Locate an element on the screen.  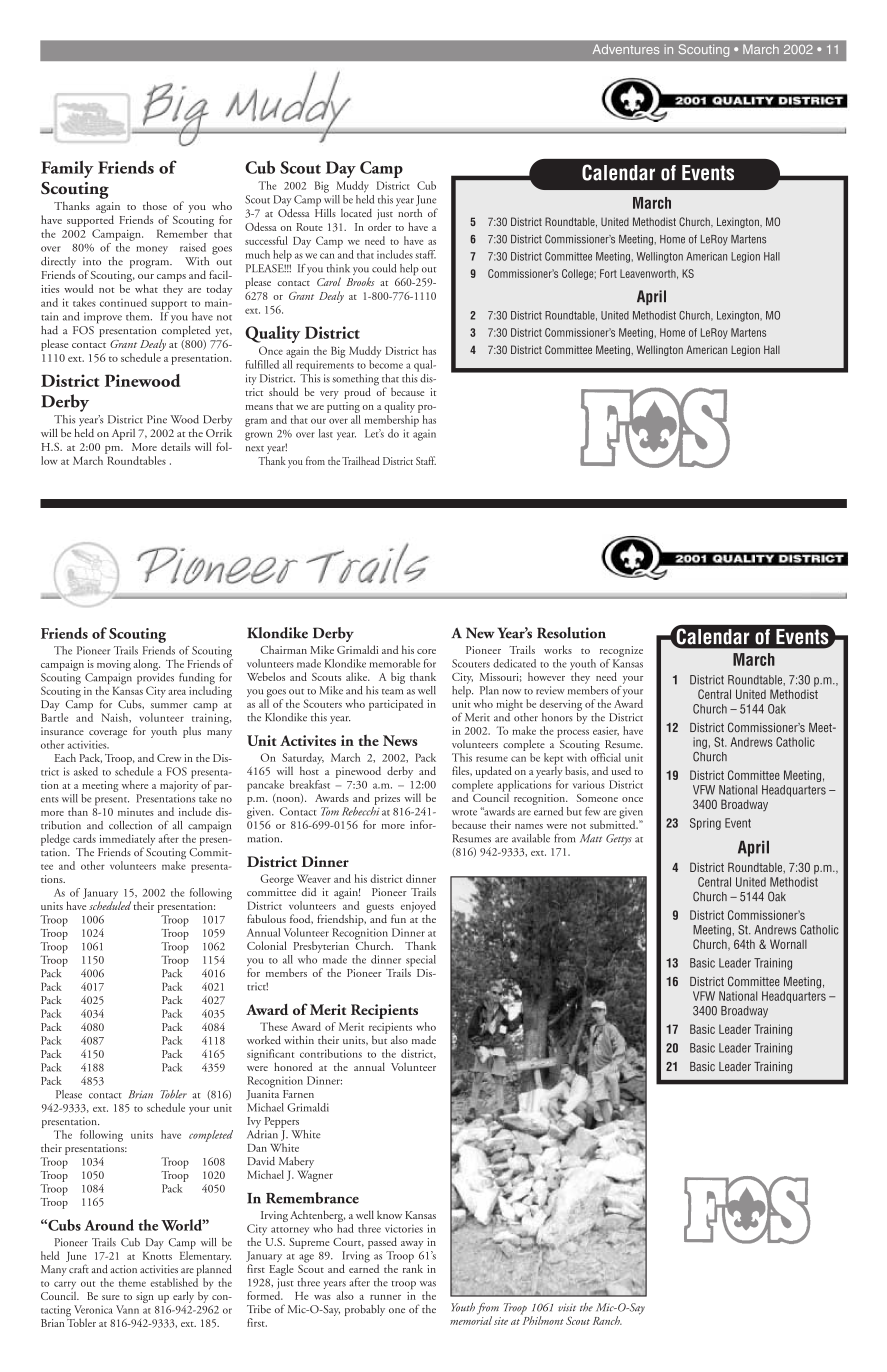
honored is located at coordinates (293, 1066).
